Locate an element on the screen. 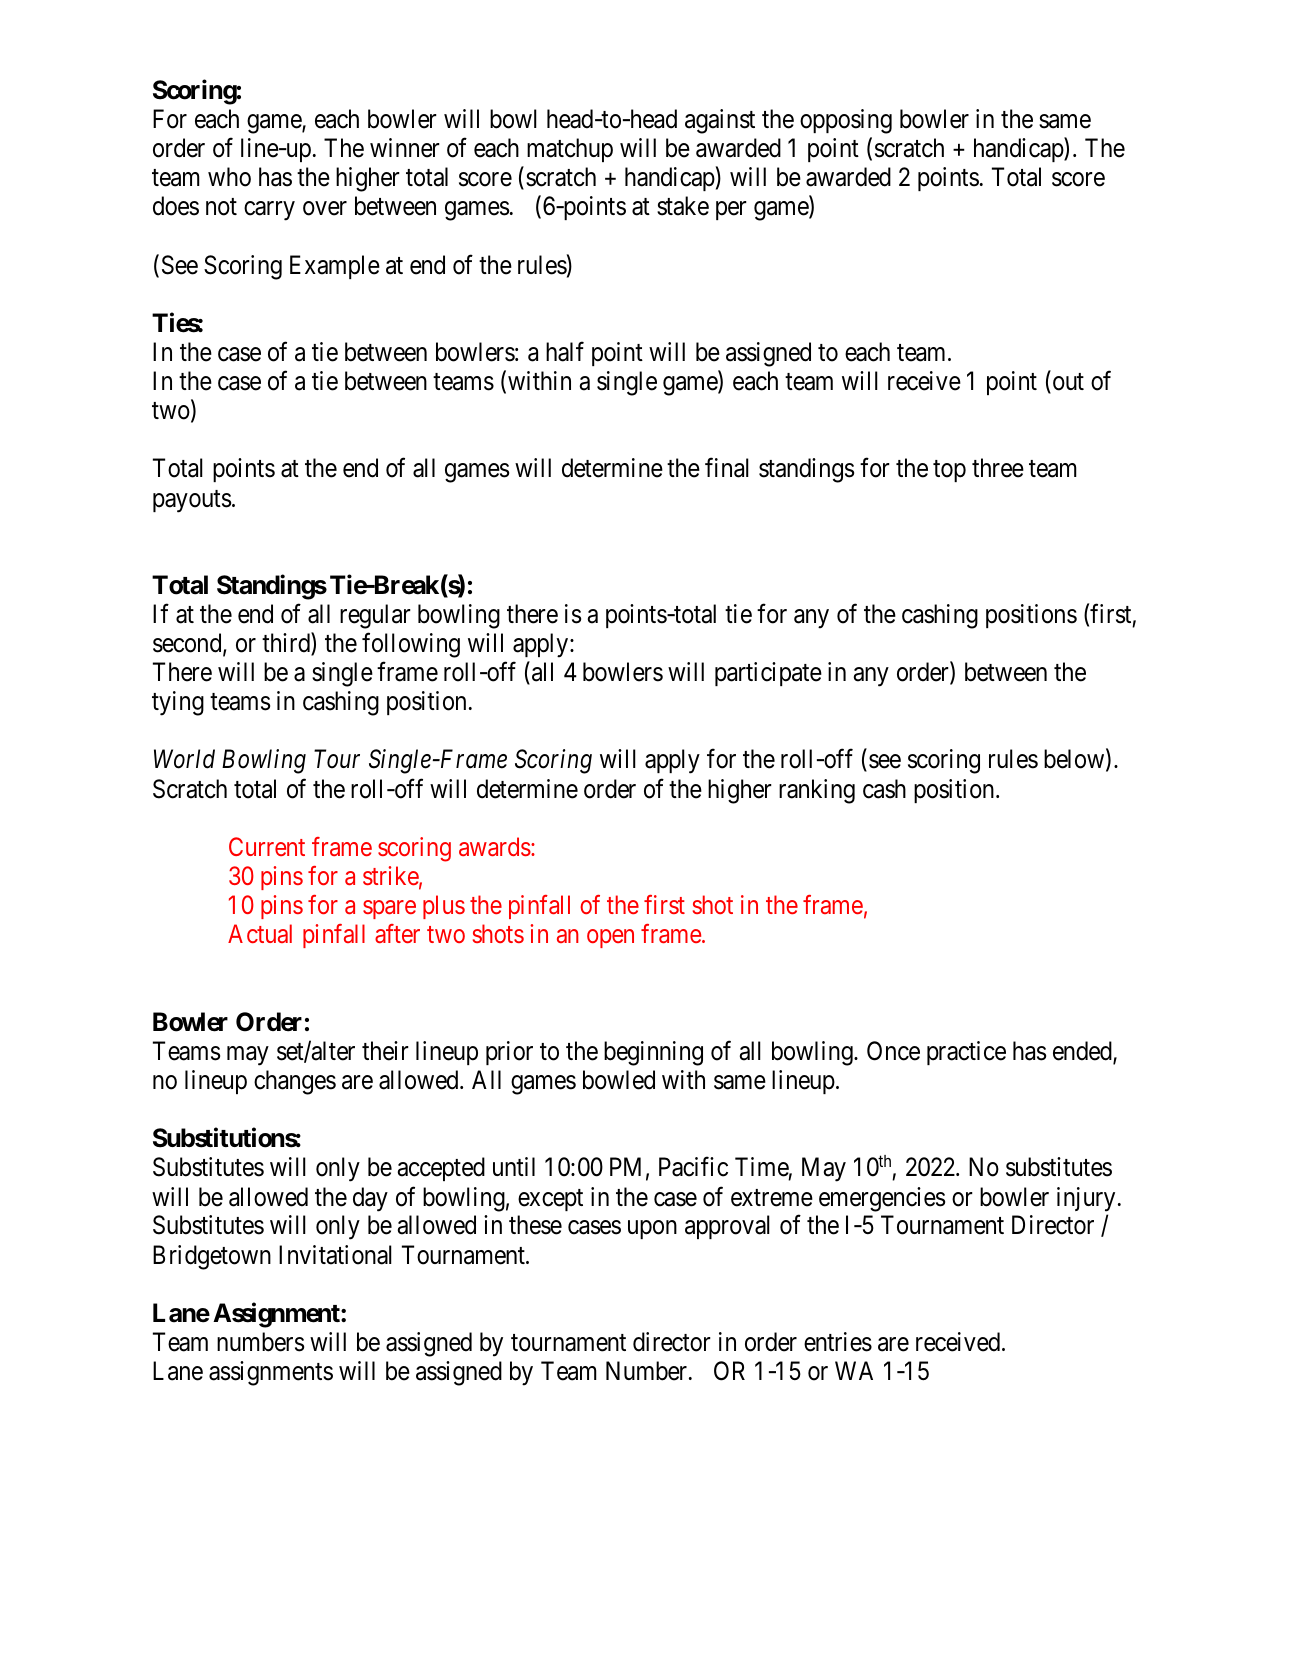  entries is located at coordinates (838, 1342).
